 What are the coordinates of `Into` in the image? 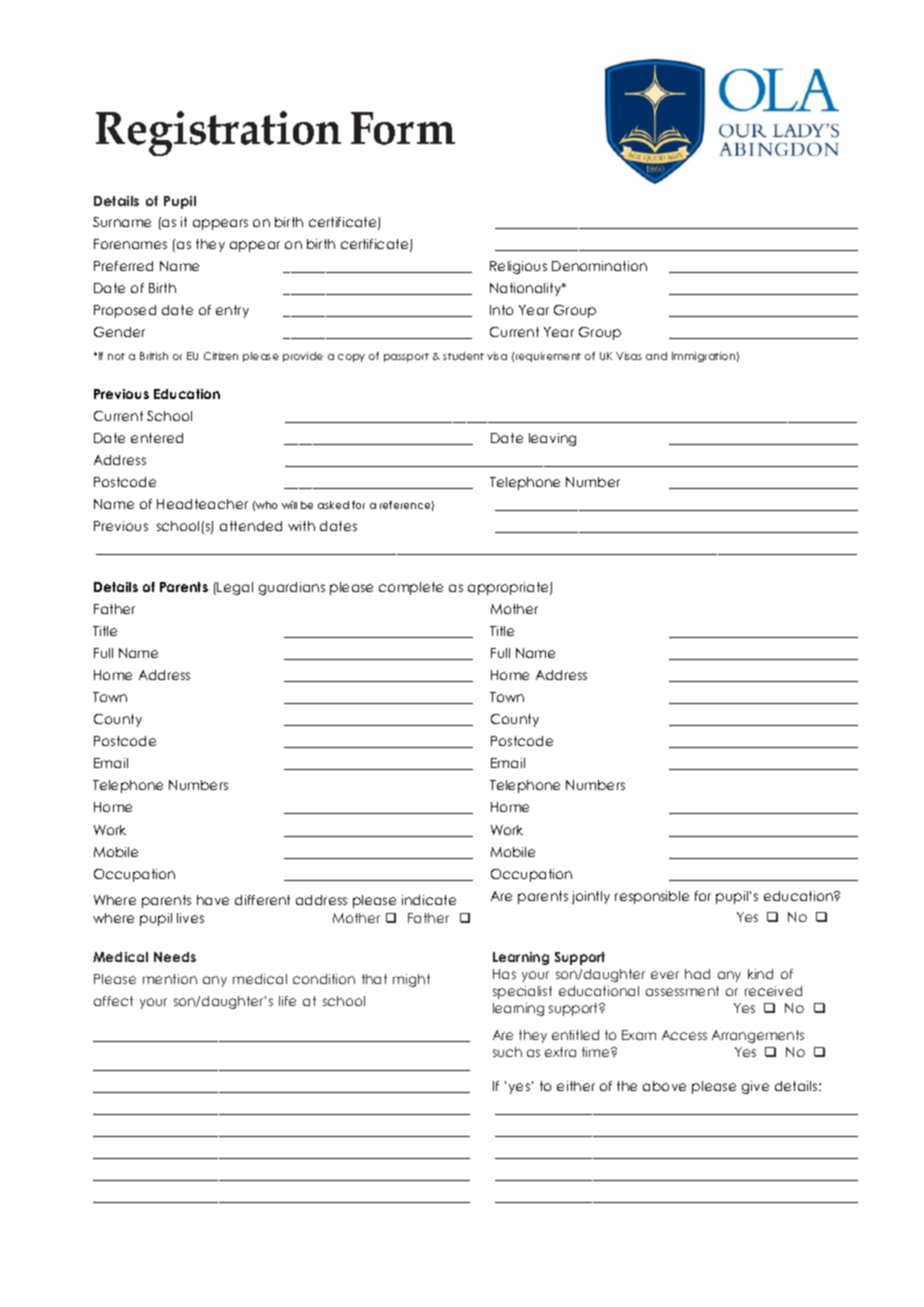 It's located at (501, 310).
